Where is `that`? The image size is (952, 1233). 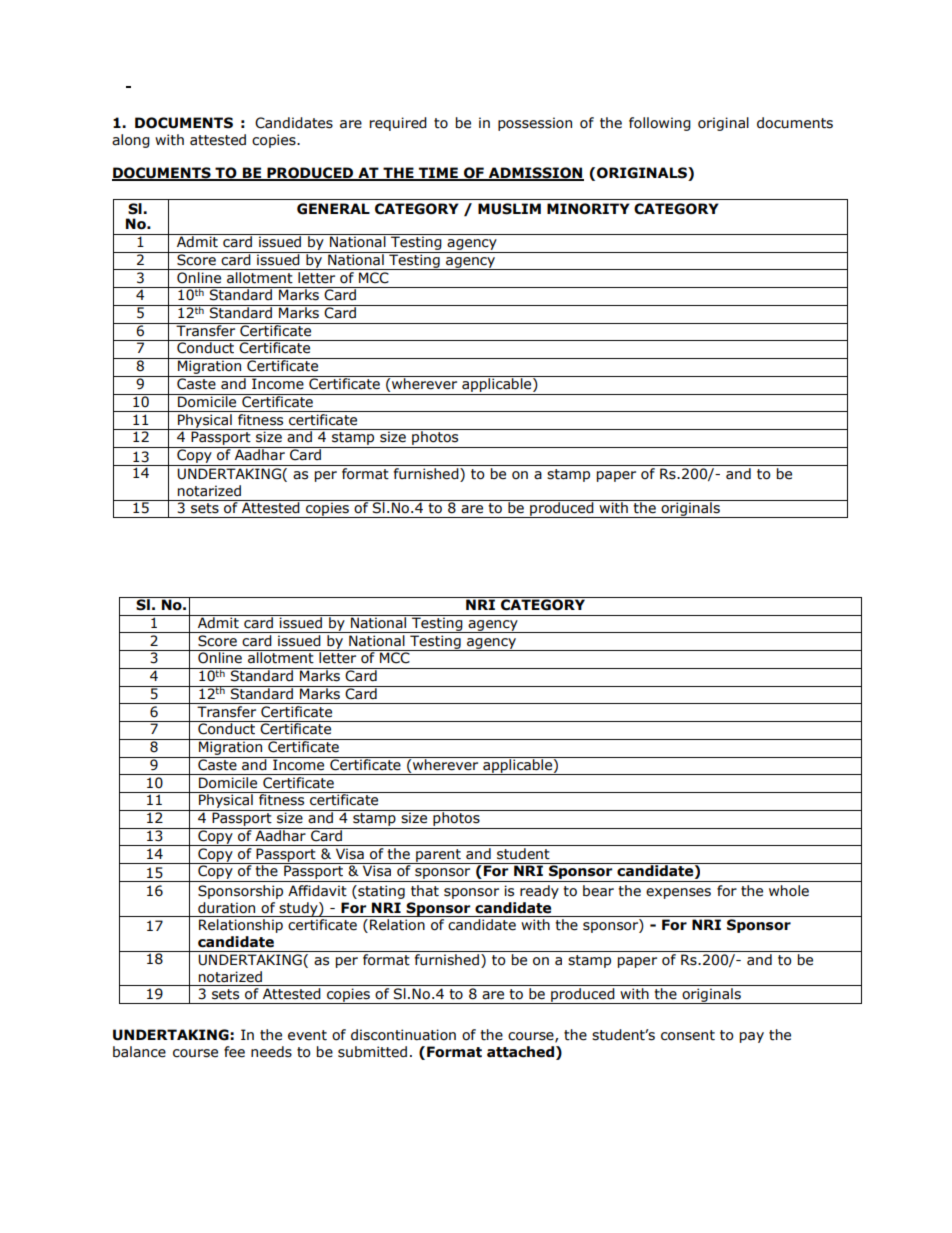
that is located at coordinates (425, 891).
